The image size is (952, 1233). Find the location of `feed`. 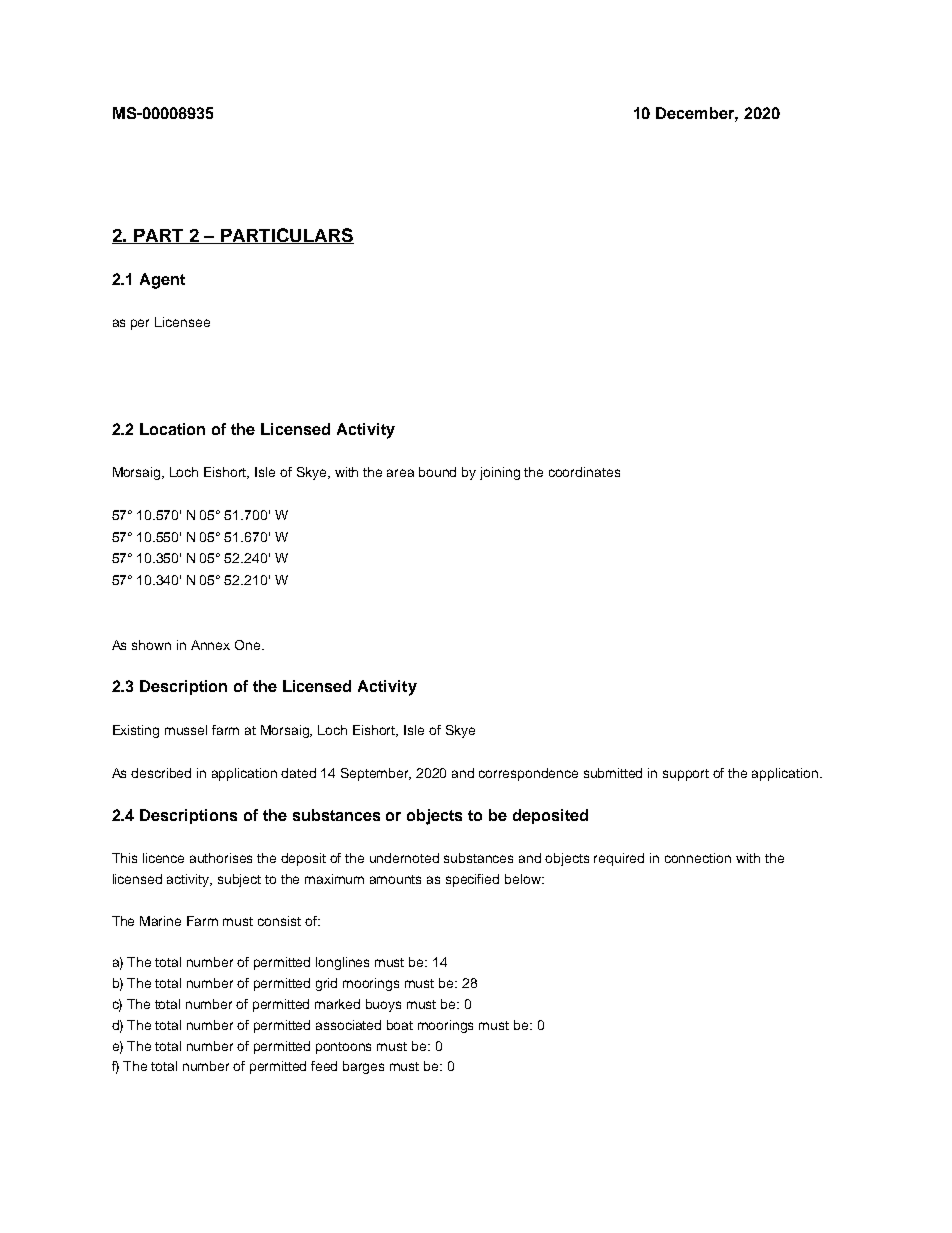

feed is located at coordinates (324, 1066).
